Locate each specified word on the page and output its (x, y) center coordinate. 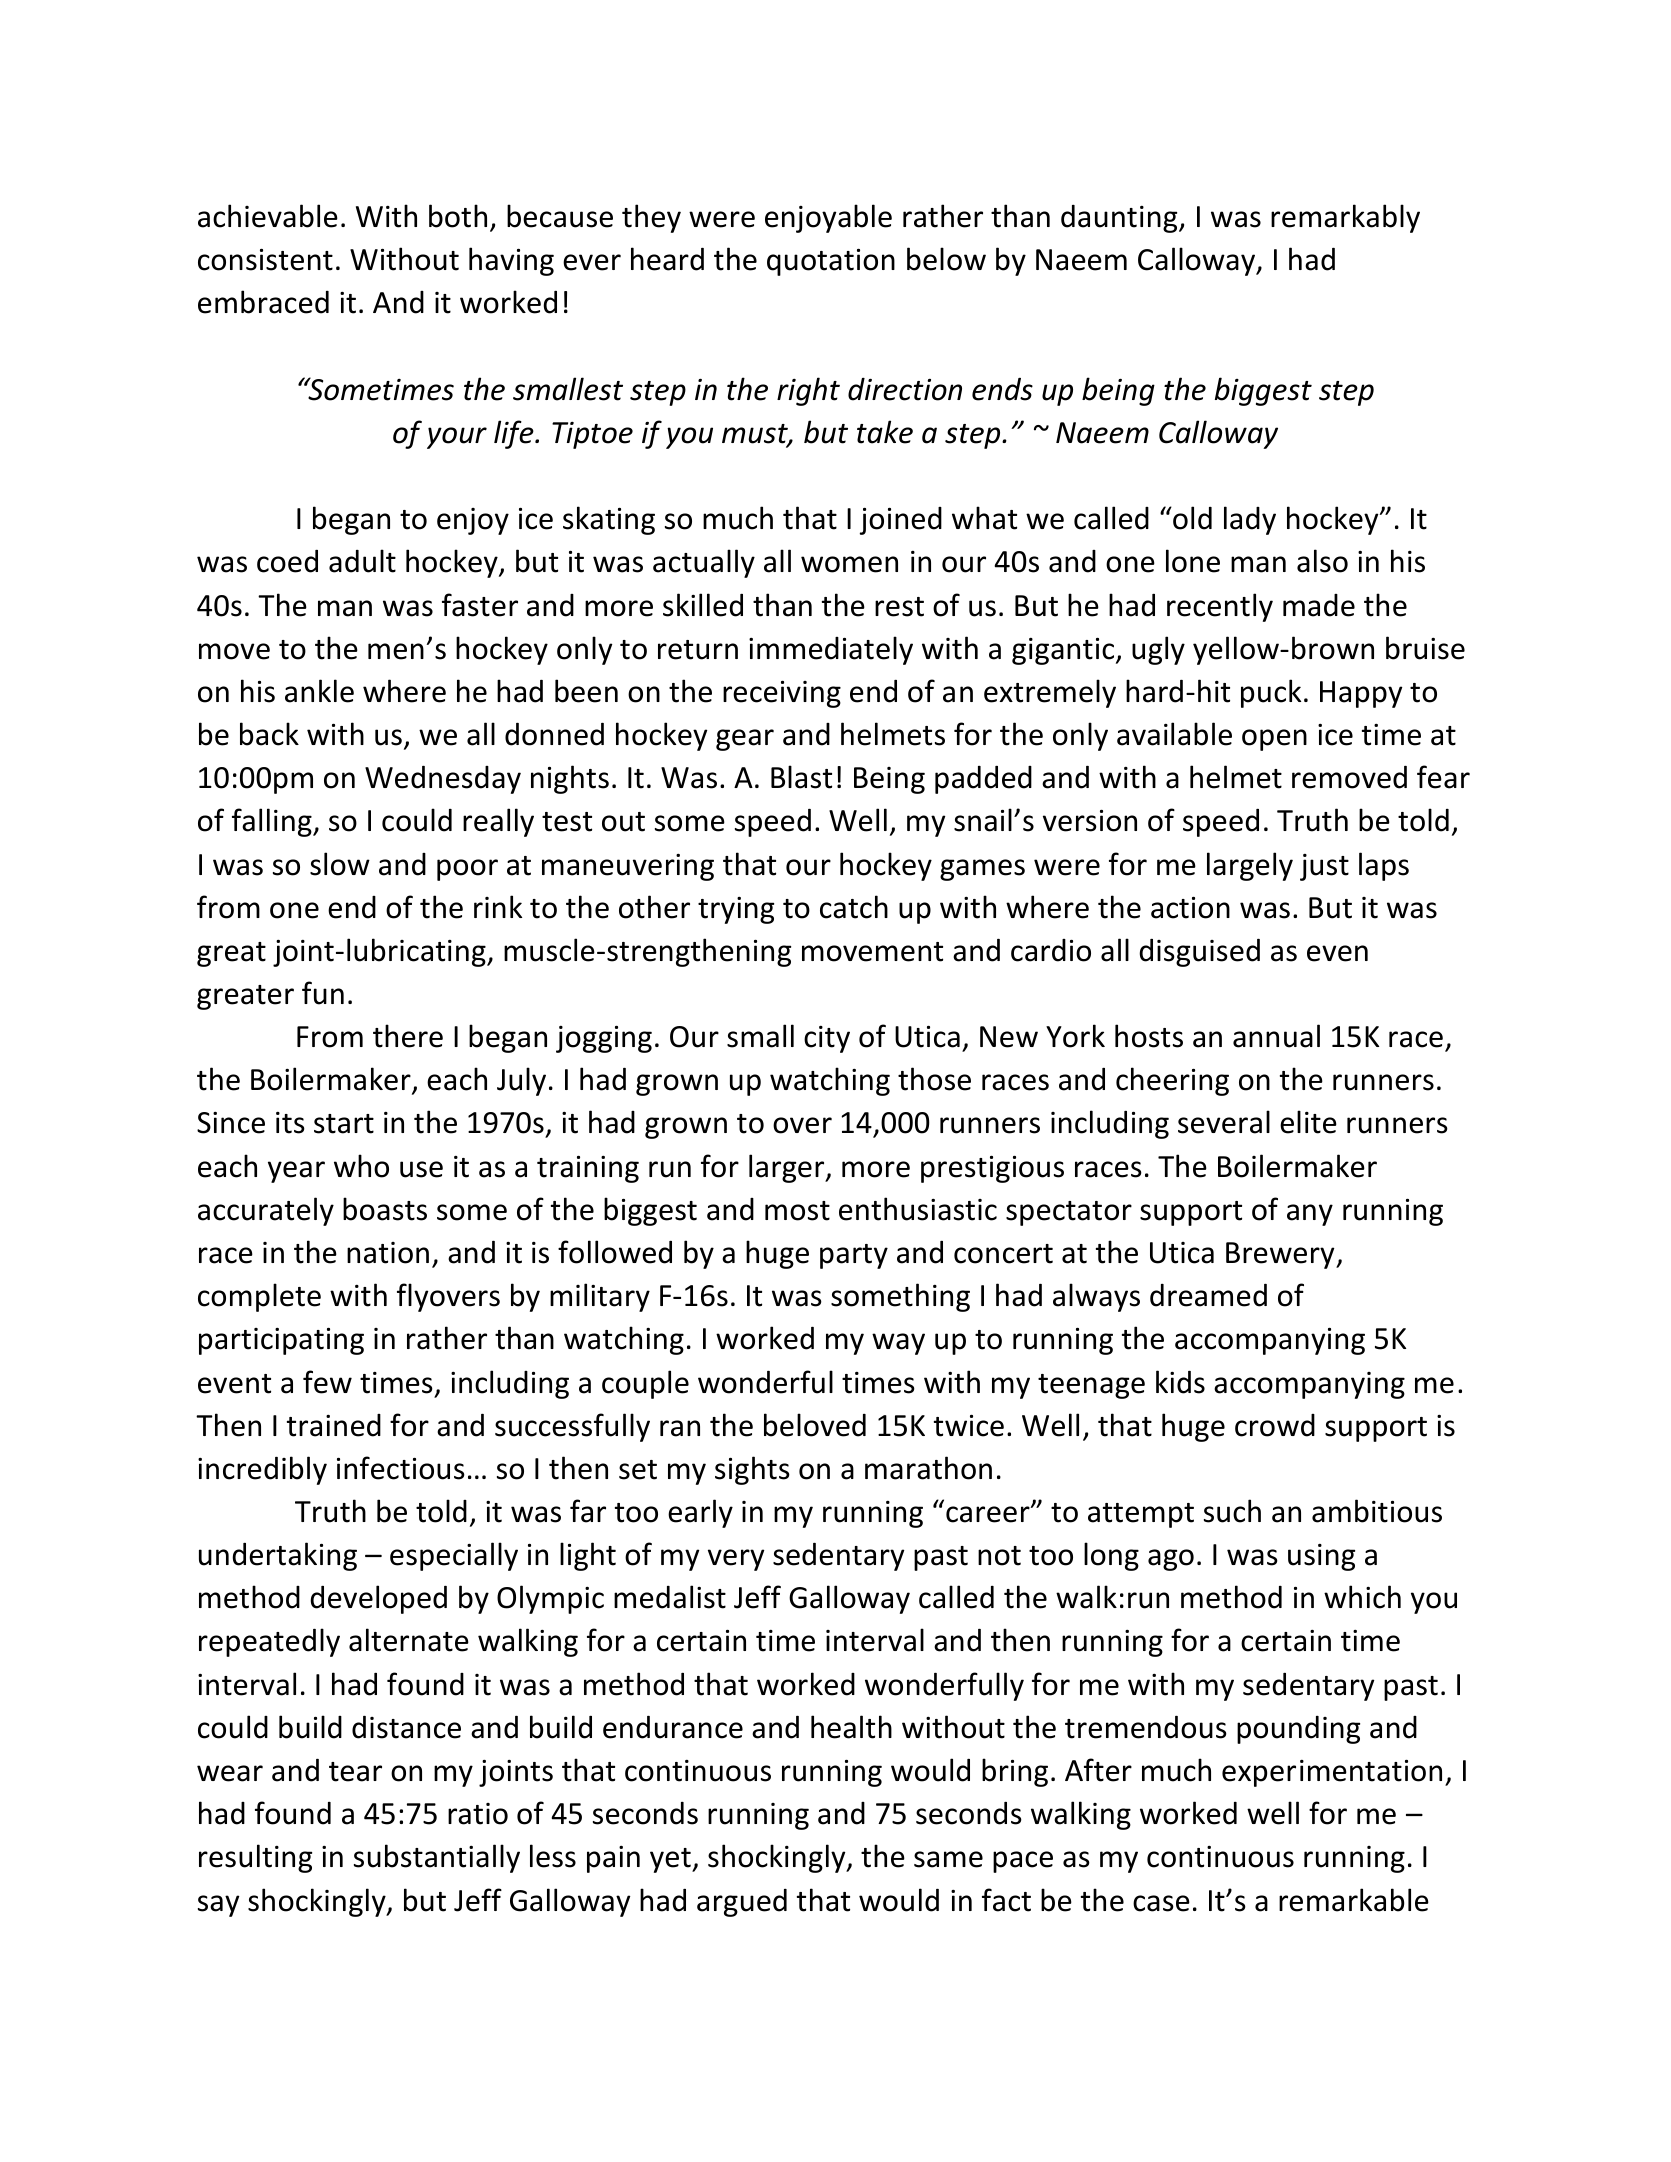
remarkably (1345, 218)
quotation (831, 262)
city (827, 1039)
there (408, 1036)
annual (1276, 1036)
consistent (265, 260)
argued (742, 1903)
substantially (437, 1858)
